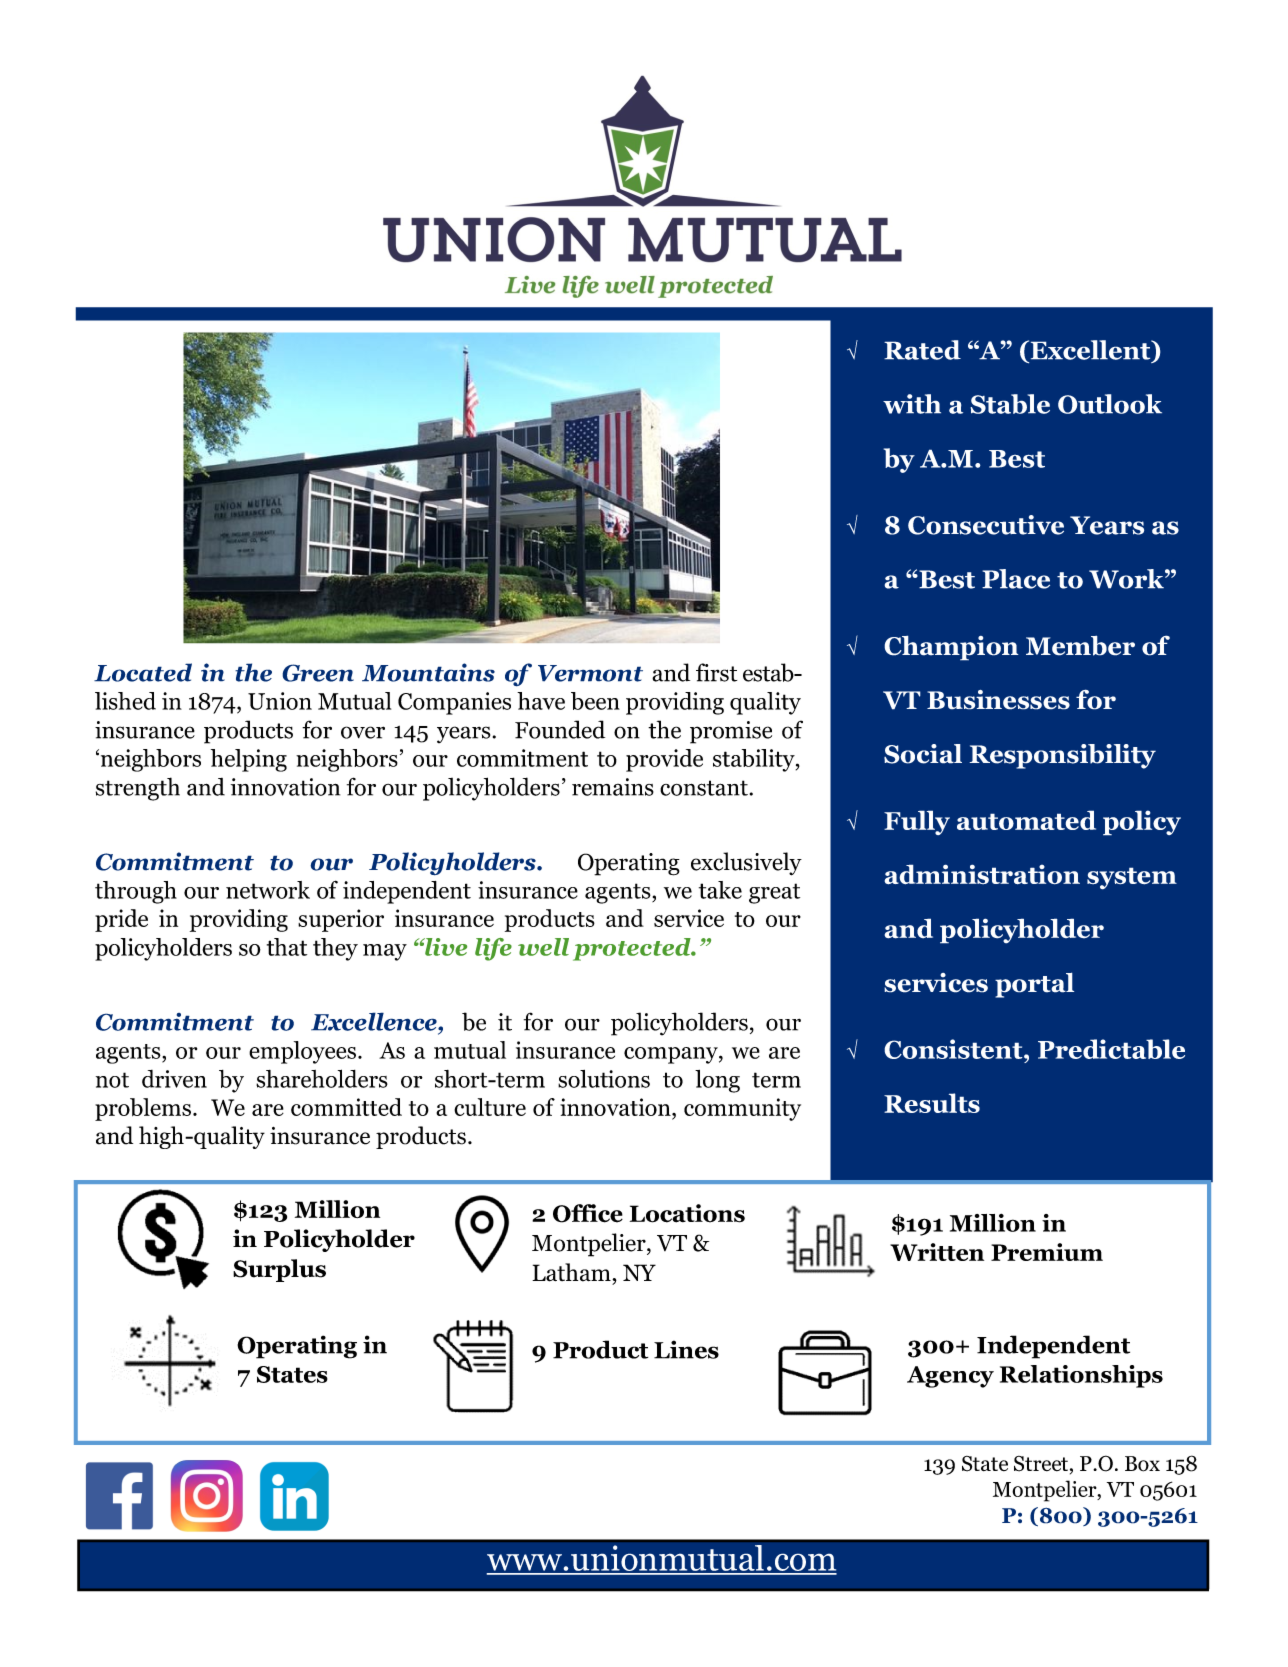  What do you see at coordinates (318, 673) in the screenshot?
I see `Green` at bounding box center [318, 673].
